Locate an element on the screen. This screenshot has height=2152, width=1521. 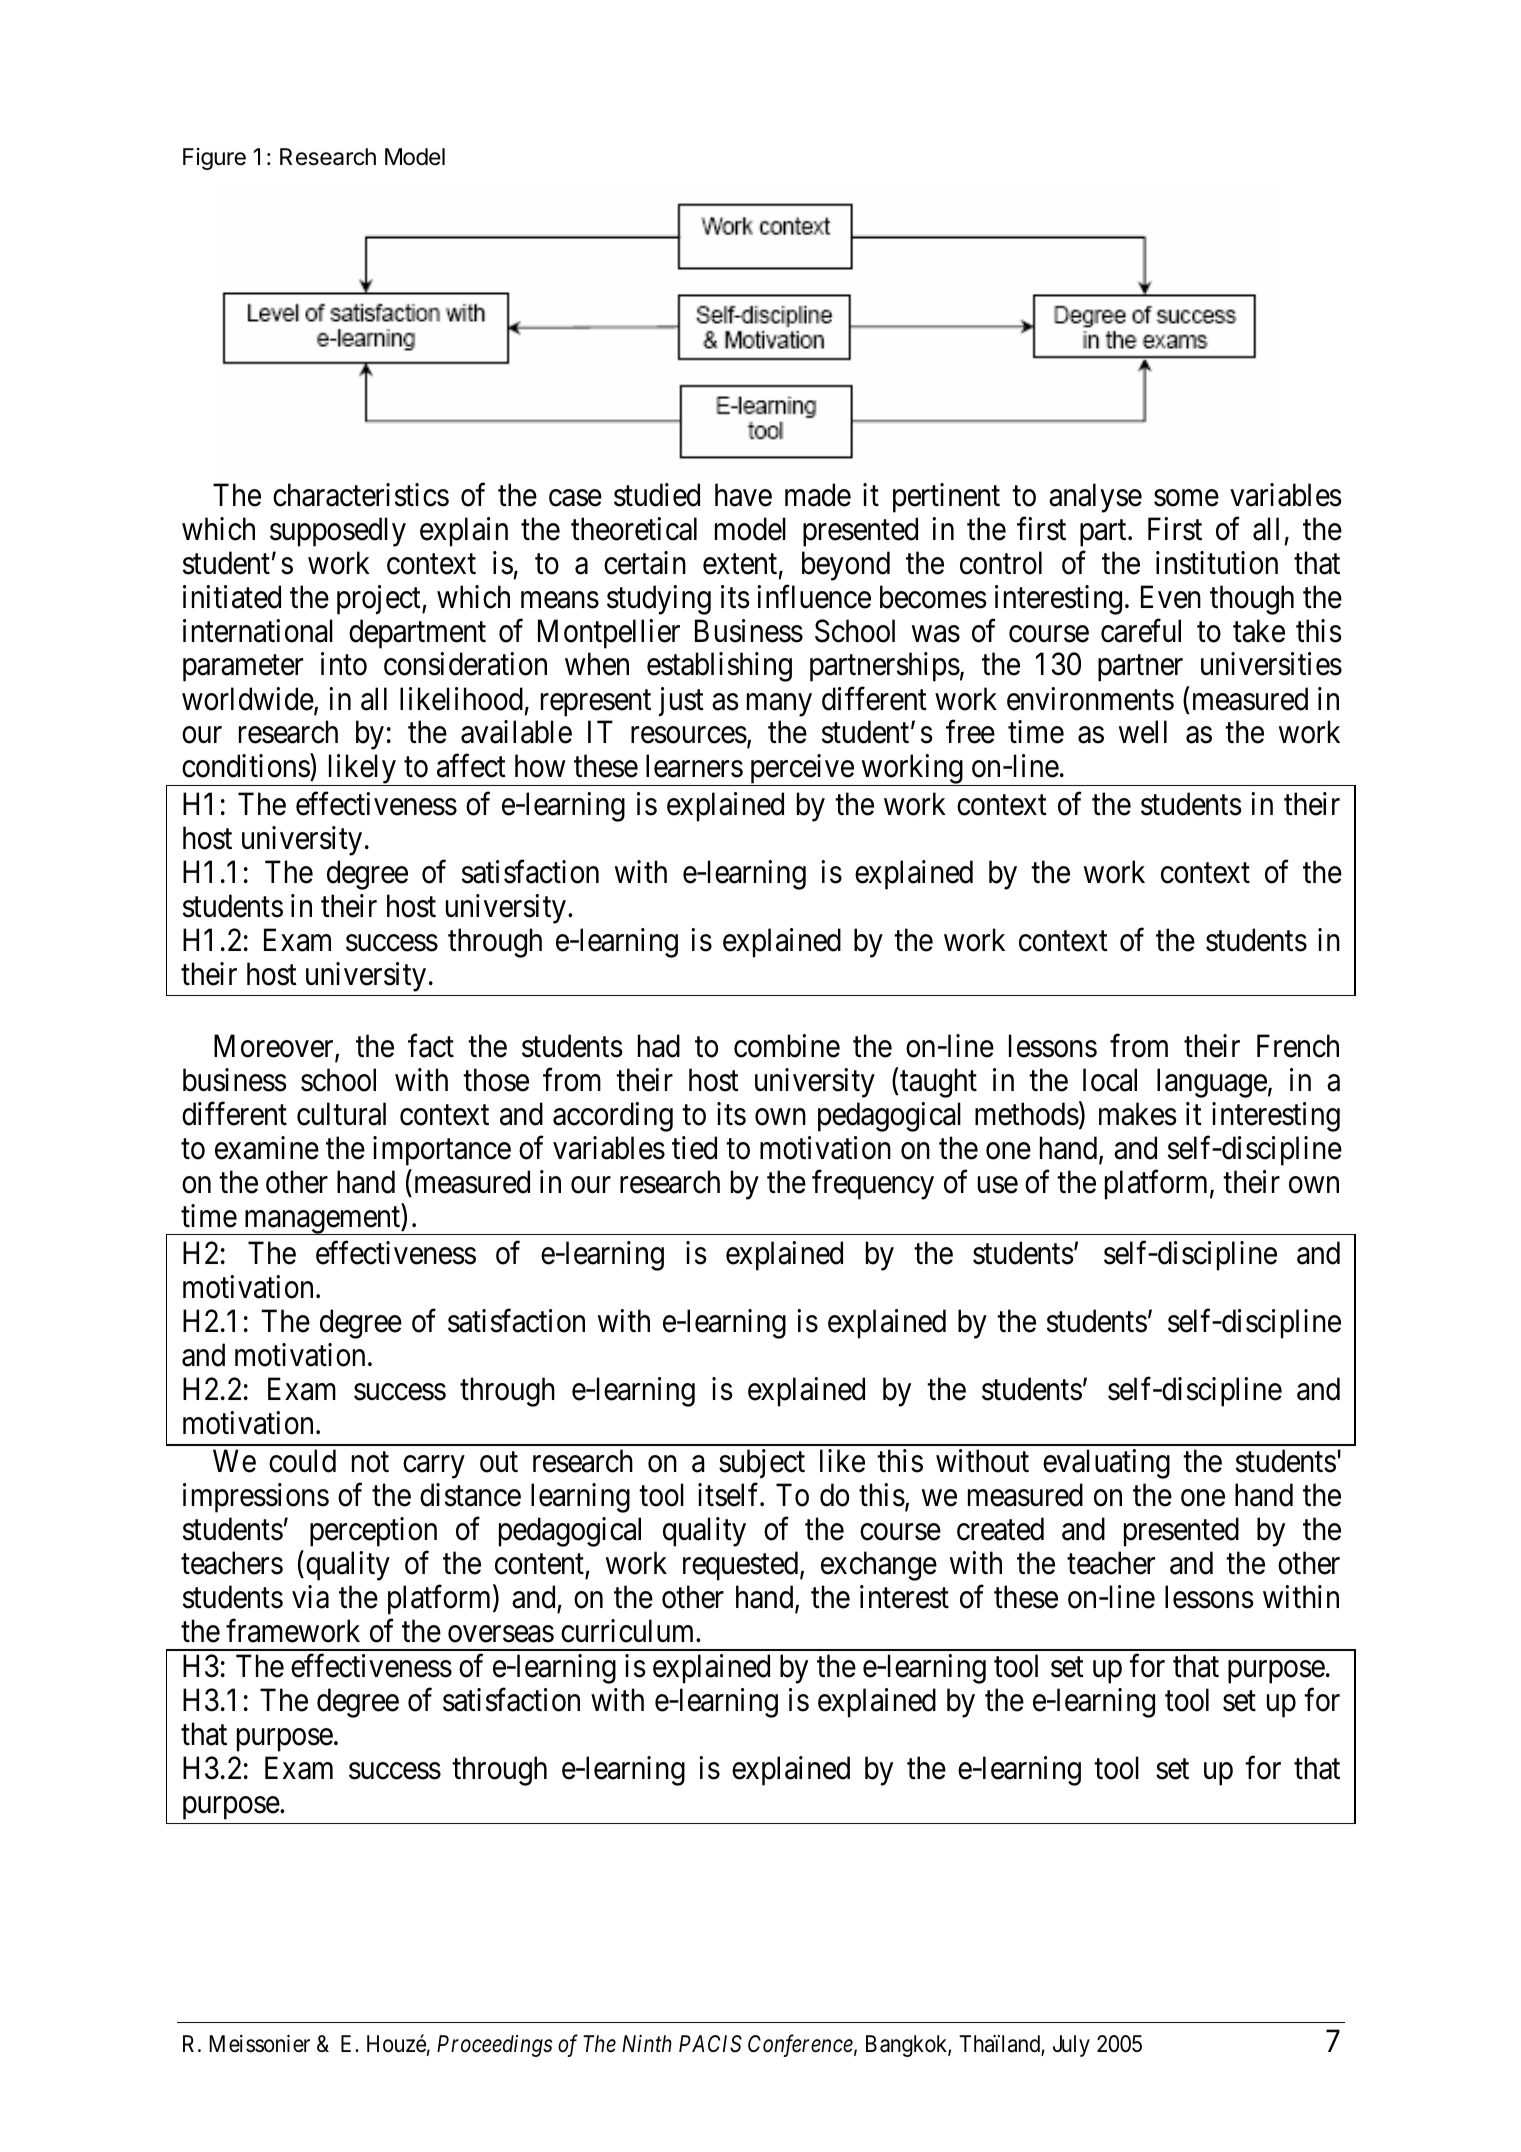
have is located at coordinates (743, 495).
